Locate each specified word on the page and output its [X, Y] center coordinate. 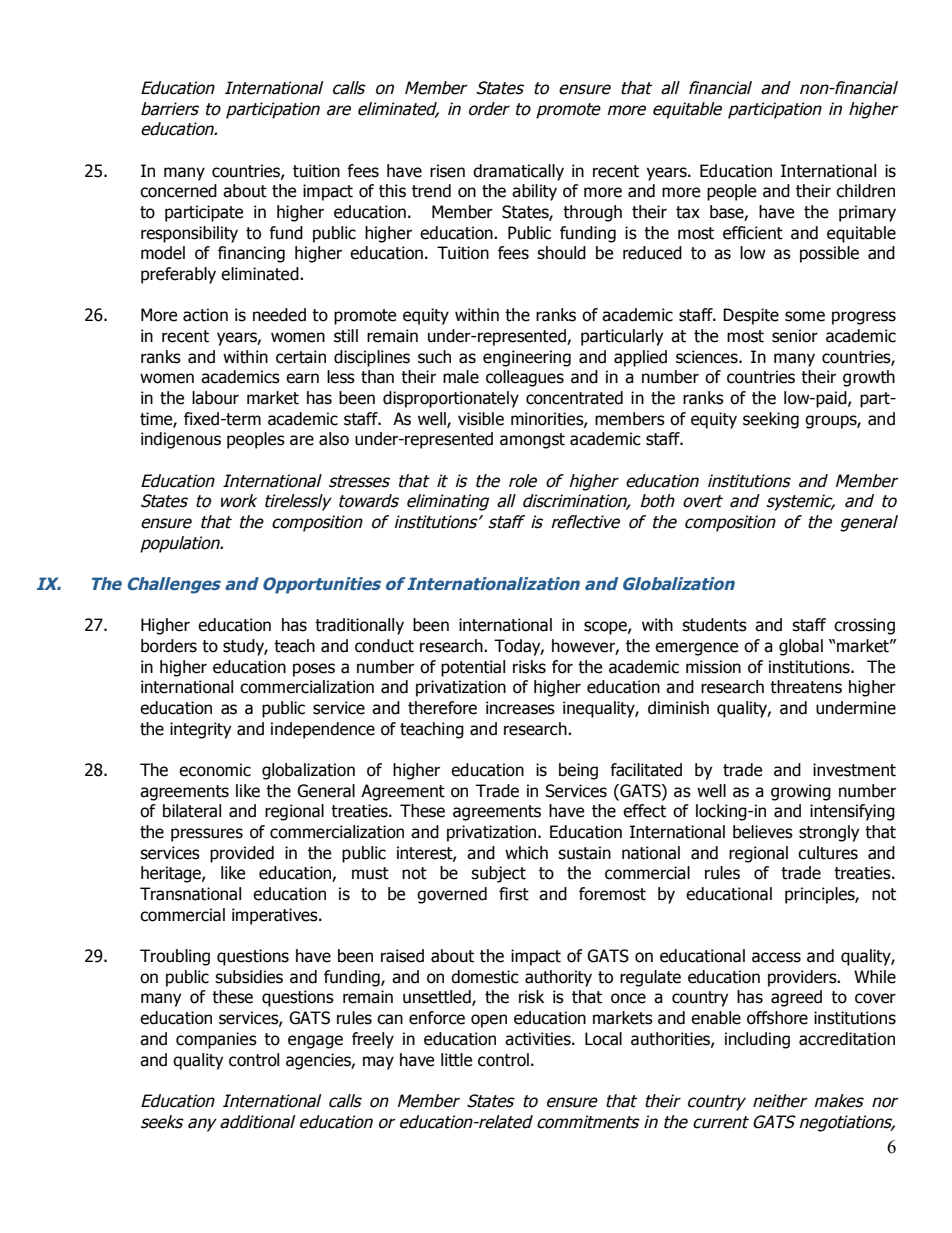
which [526, 853]
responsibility [189, 234]
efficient [753, 233]
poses [314, 670]
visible [481, 419]
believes [763, 832]
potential [473, 668]
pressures [207, 835]
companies [216, 1040]
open [489, 1021]
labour [215, 398]
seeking [771, 420]
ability [534, 192]
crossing [864, 626]
